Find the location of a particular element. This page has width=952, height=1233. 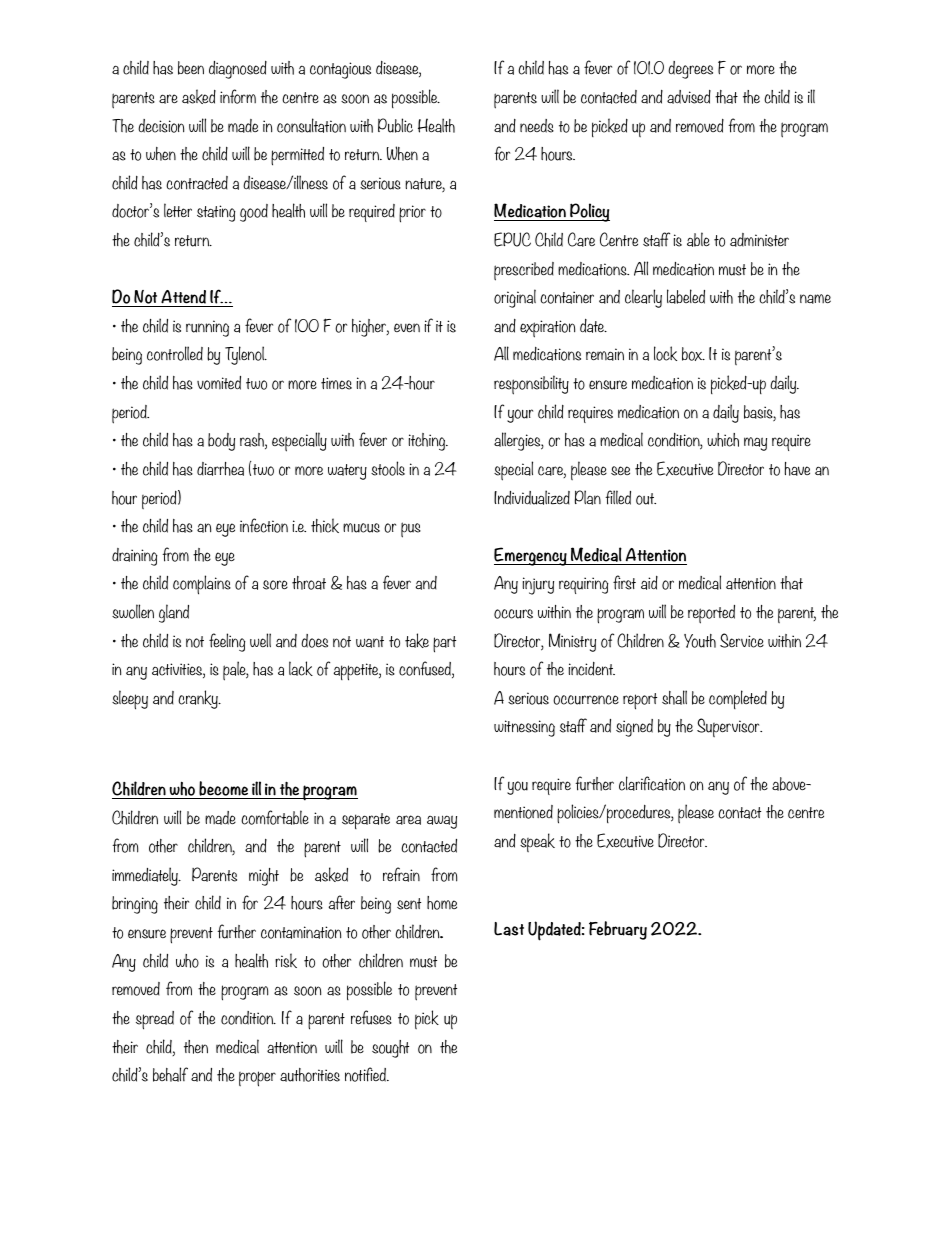

cranky is located at coordinates (199, 699).
